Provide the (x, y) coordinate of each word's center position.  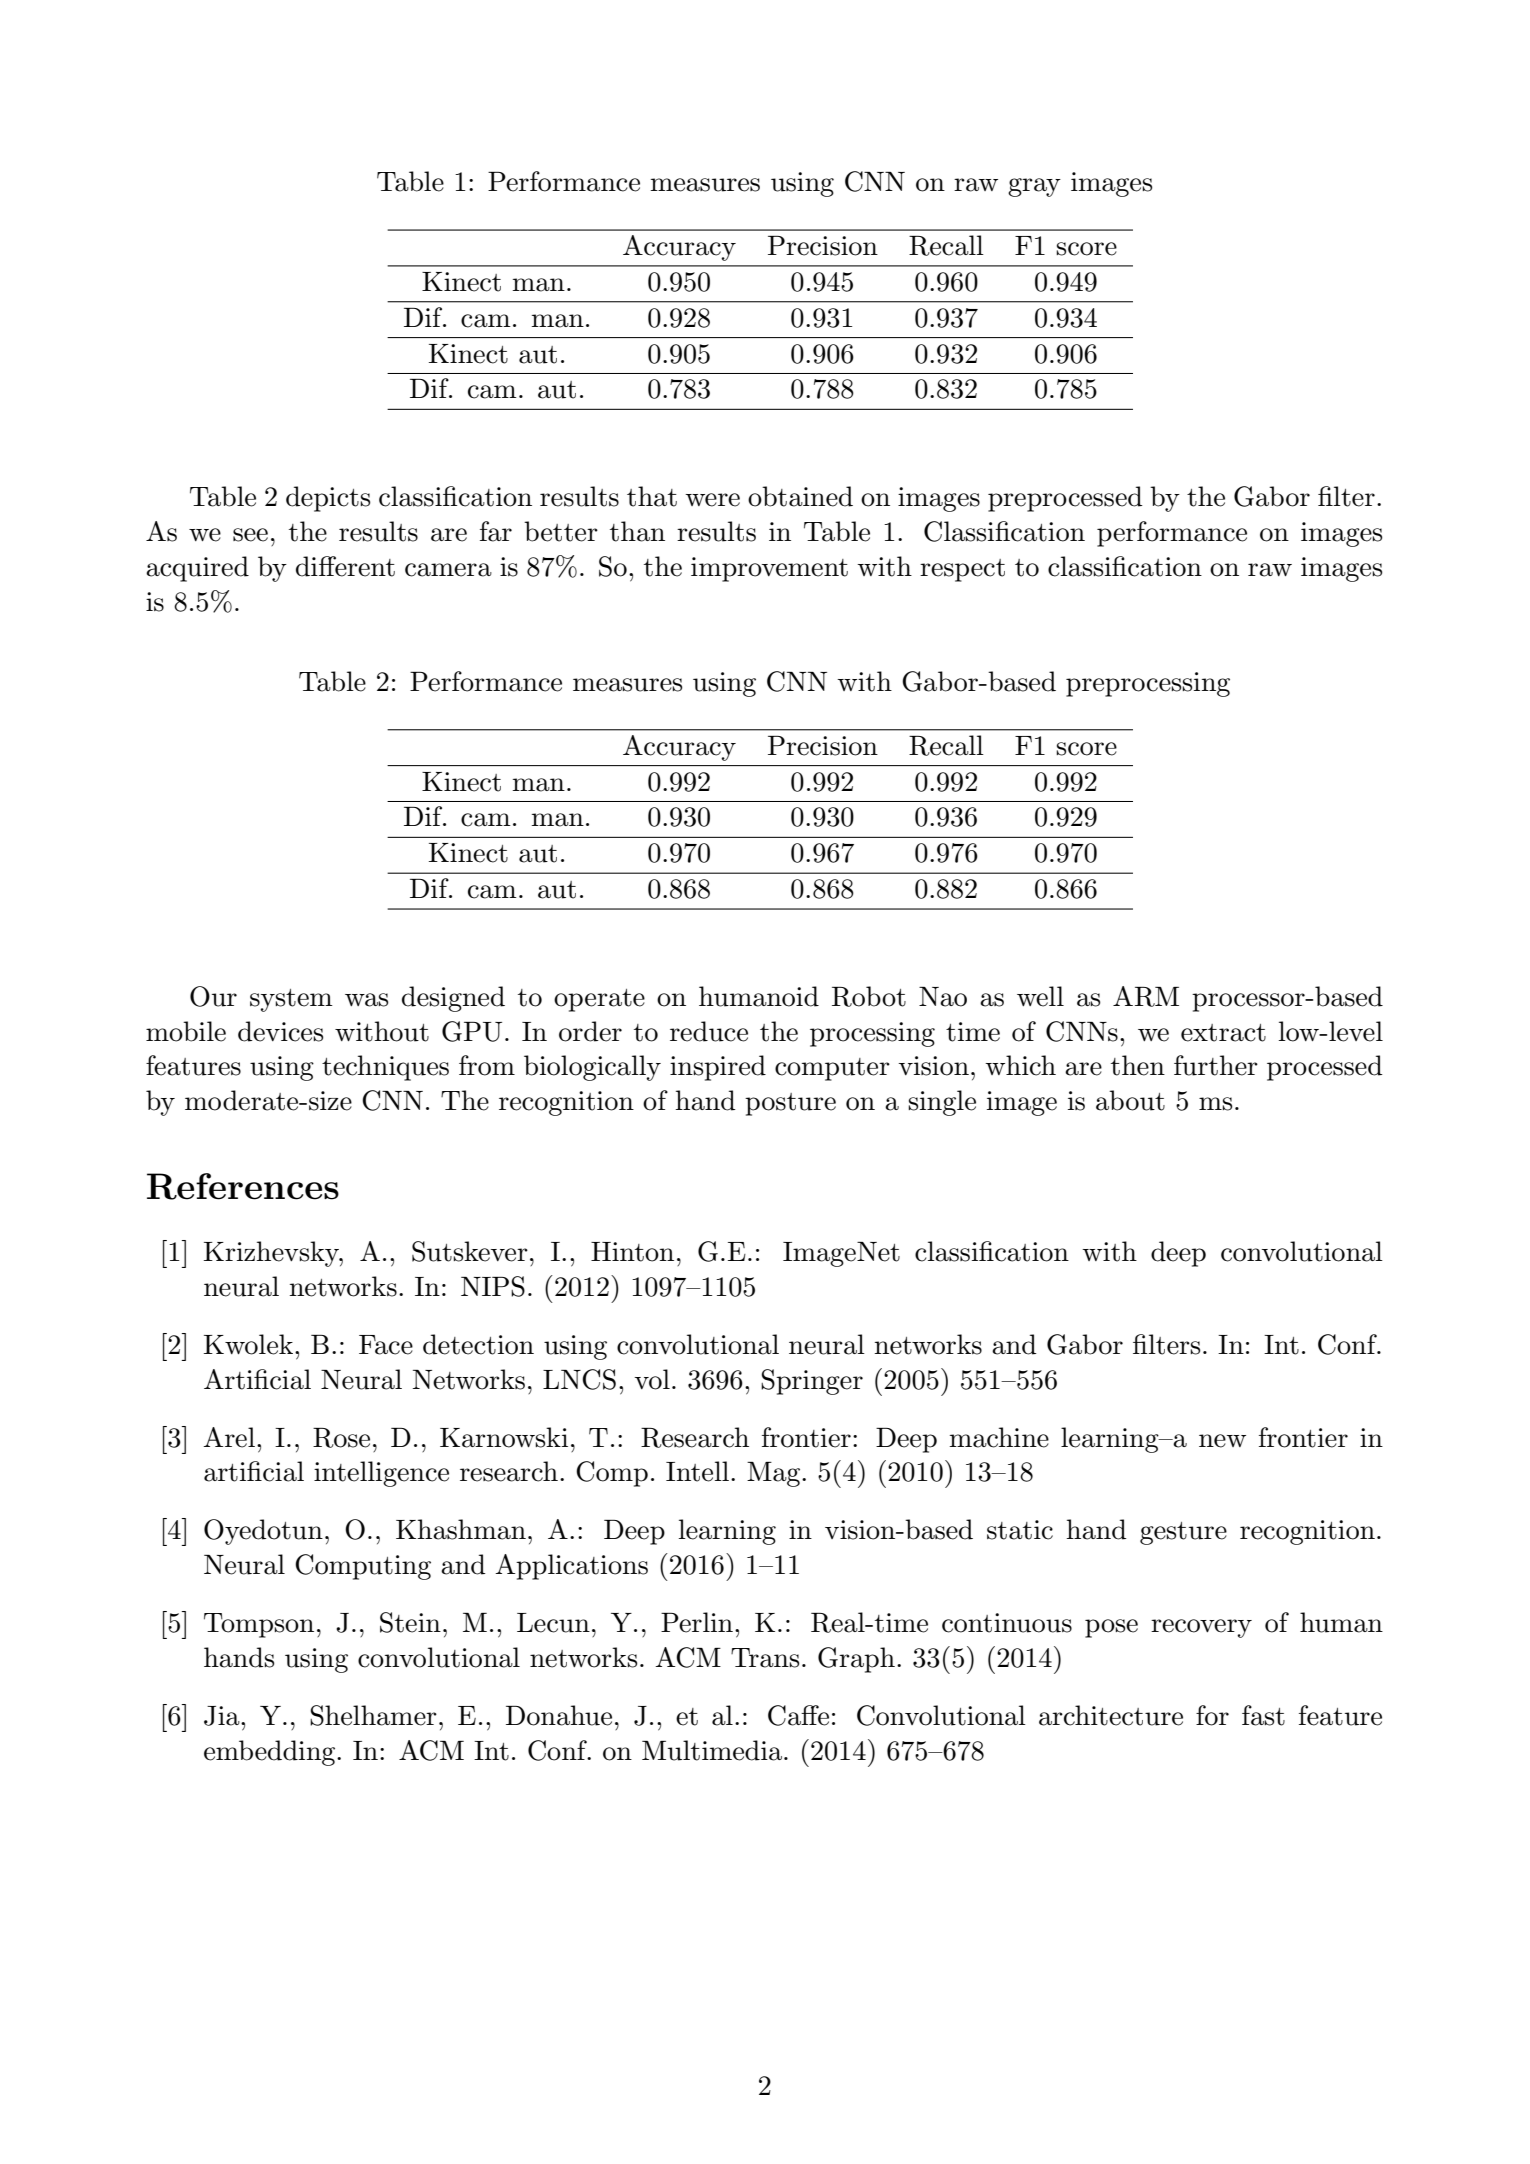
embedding (271, 1753)
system (291, 1000)
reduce (709, 1031)
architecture (1111, 1715)
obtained (800, 496)
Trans (765, 1658)
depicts (328, 499)
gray (1034, 187)
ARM (1146, 996)
